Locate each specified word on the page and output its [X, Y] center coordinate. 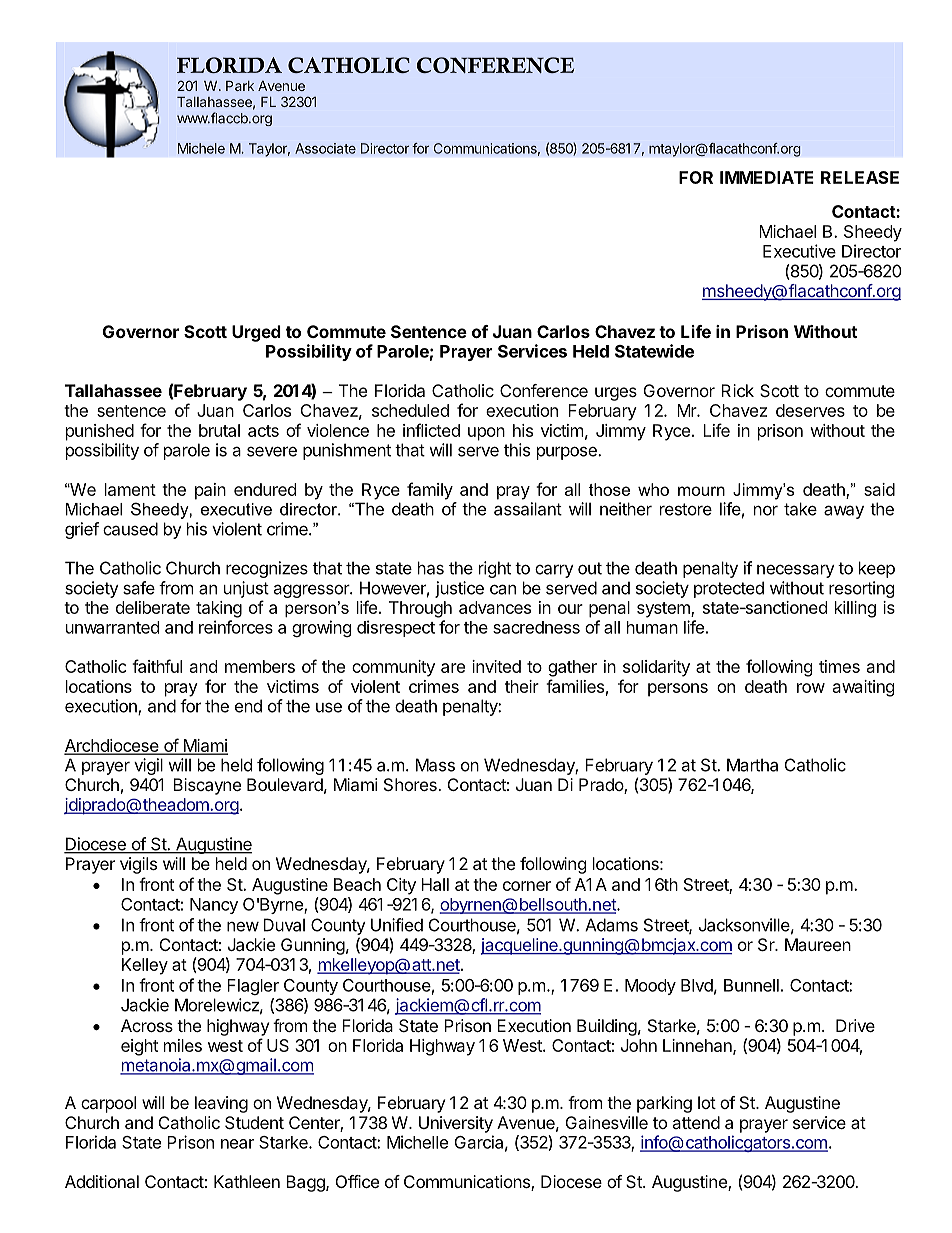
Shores [411, 784]
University [456, 1124]
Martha [752, 765]
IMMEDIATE [767, 177]
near [237, 1144]
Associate [325, 148]
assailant [528, 509]
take [800, 509]
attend [696, 1122]
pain [210, 491]
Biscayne [207, 786]
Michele [201, 148]
